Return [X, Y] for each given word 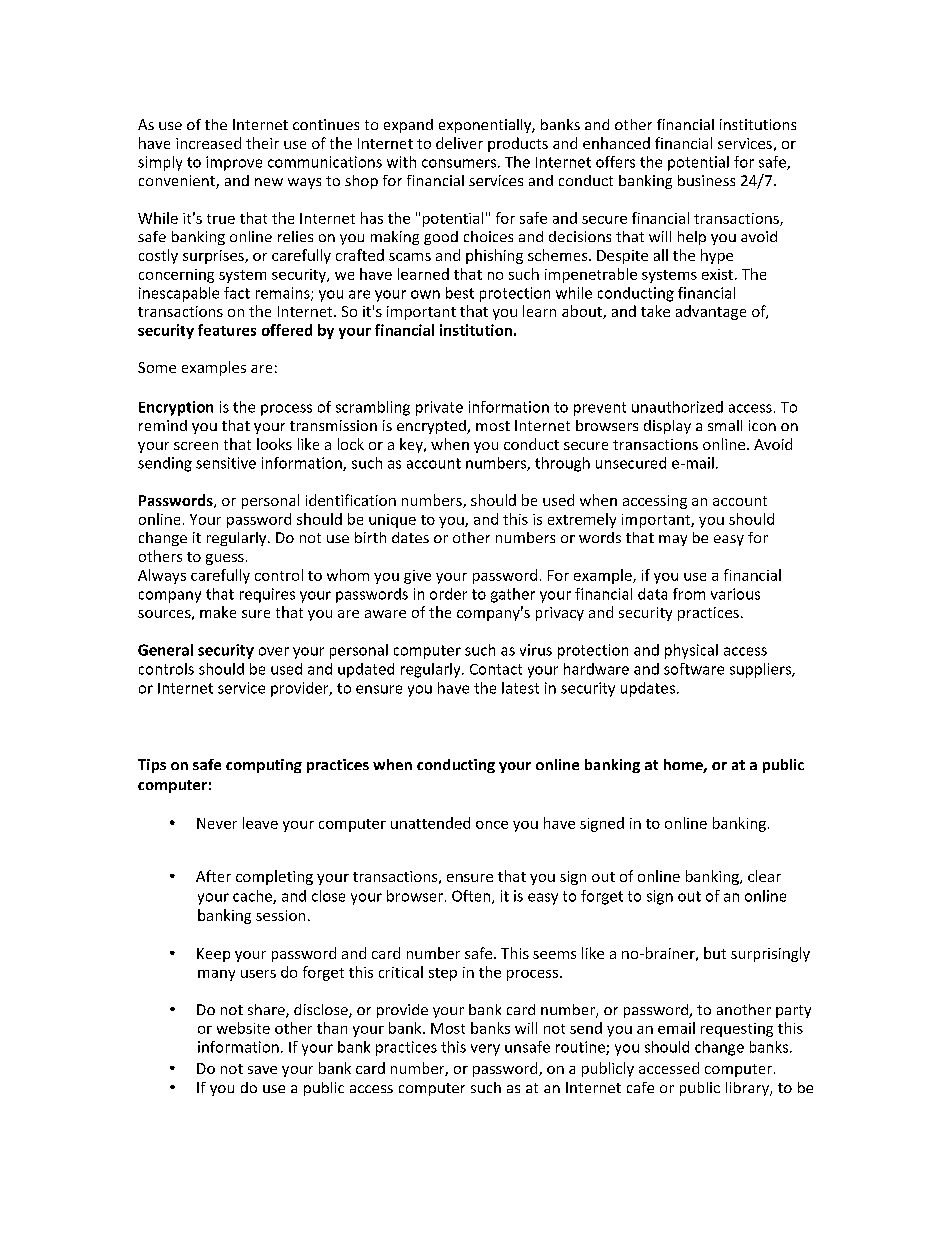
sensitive [226, 463]
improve [234, 163]
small [725, 425]
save [262, 1070]
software [694, 669]
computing [264, 766]
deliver [459, 143]
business [706, 180]
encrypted [432, 427]
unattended [430, 823]
